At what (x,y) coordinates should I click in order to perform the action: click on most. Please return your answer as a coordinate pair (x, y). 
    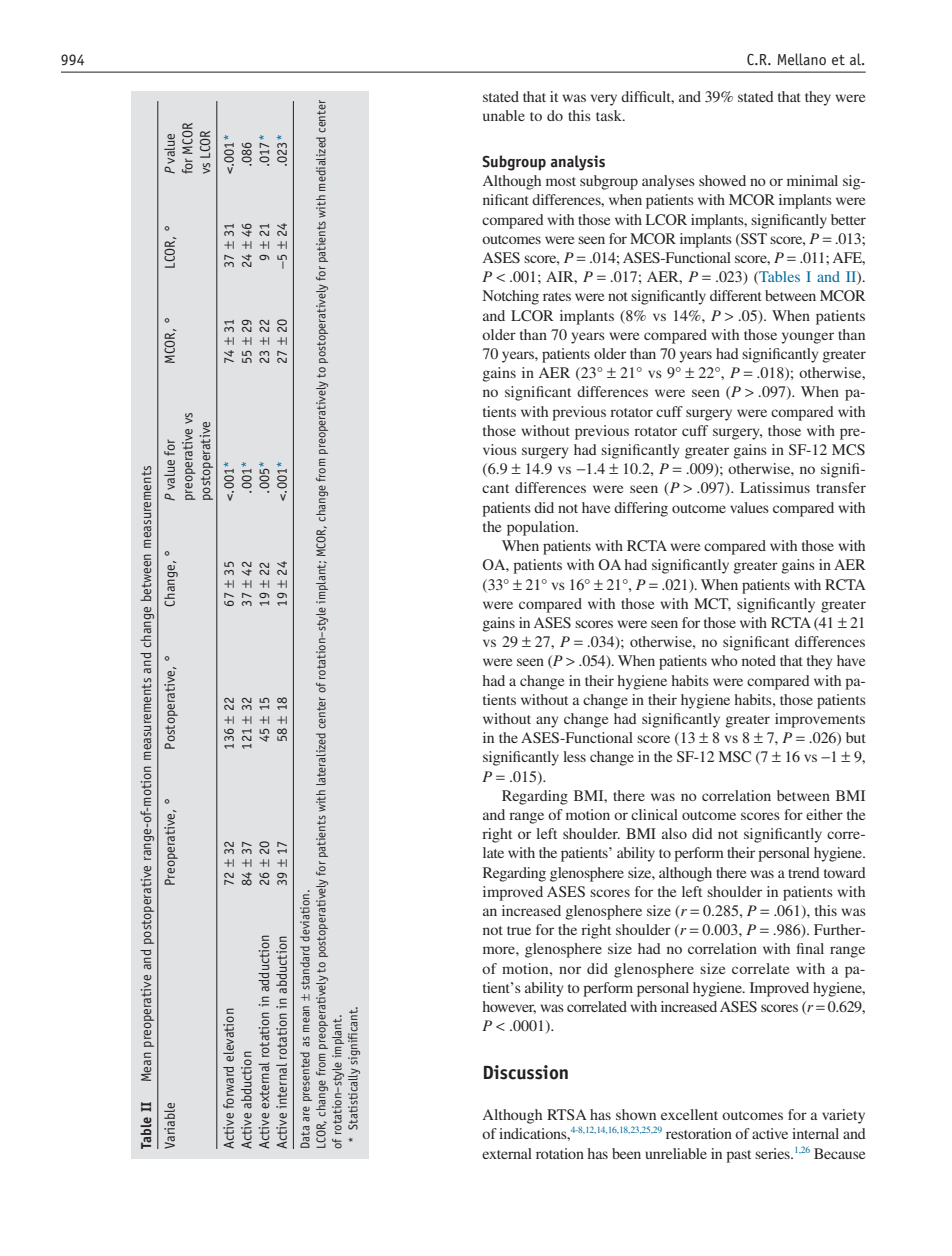
    Looking at the image, I should click on (561, 181).
